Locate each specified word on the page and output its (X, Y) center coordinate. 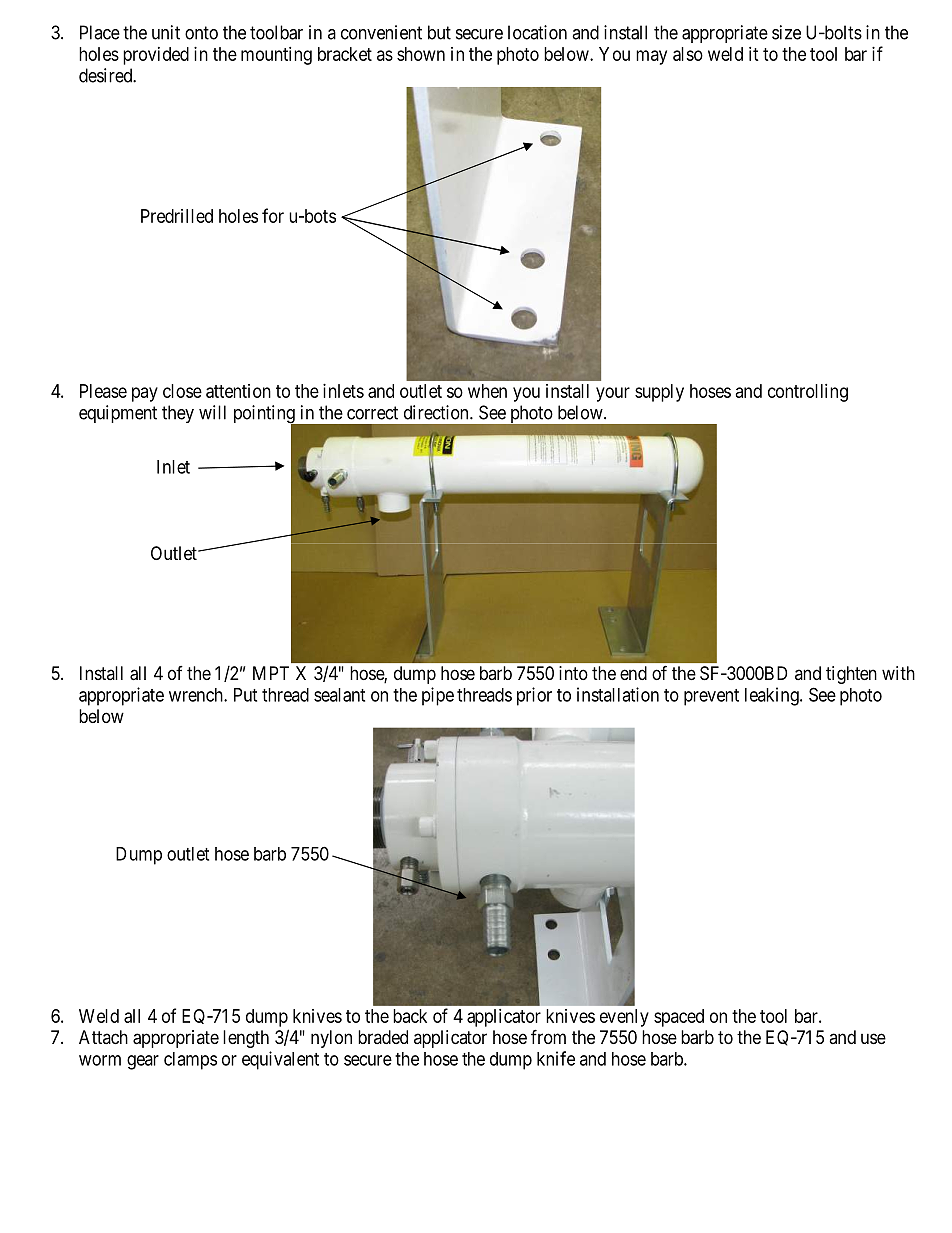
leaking (773, 696)
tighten (851, 675)
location (537, 32)
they (178, 414)
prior (534, 696)
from (548, 1036)
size (786, 32)
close (182, 391)
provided (156, 56)
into (573, 673)
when (487, 391)
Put (245, 695)
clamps (190, 1061)
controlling (808, 393)
